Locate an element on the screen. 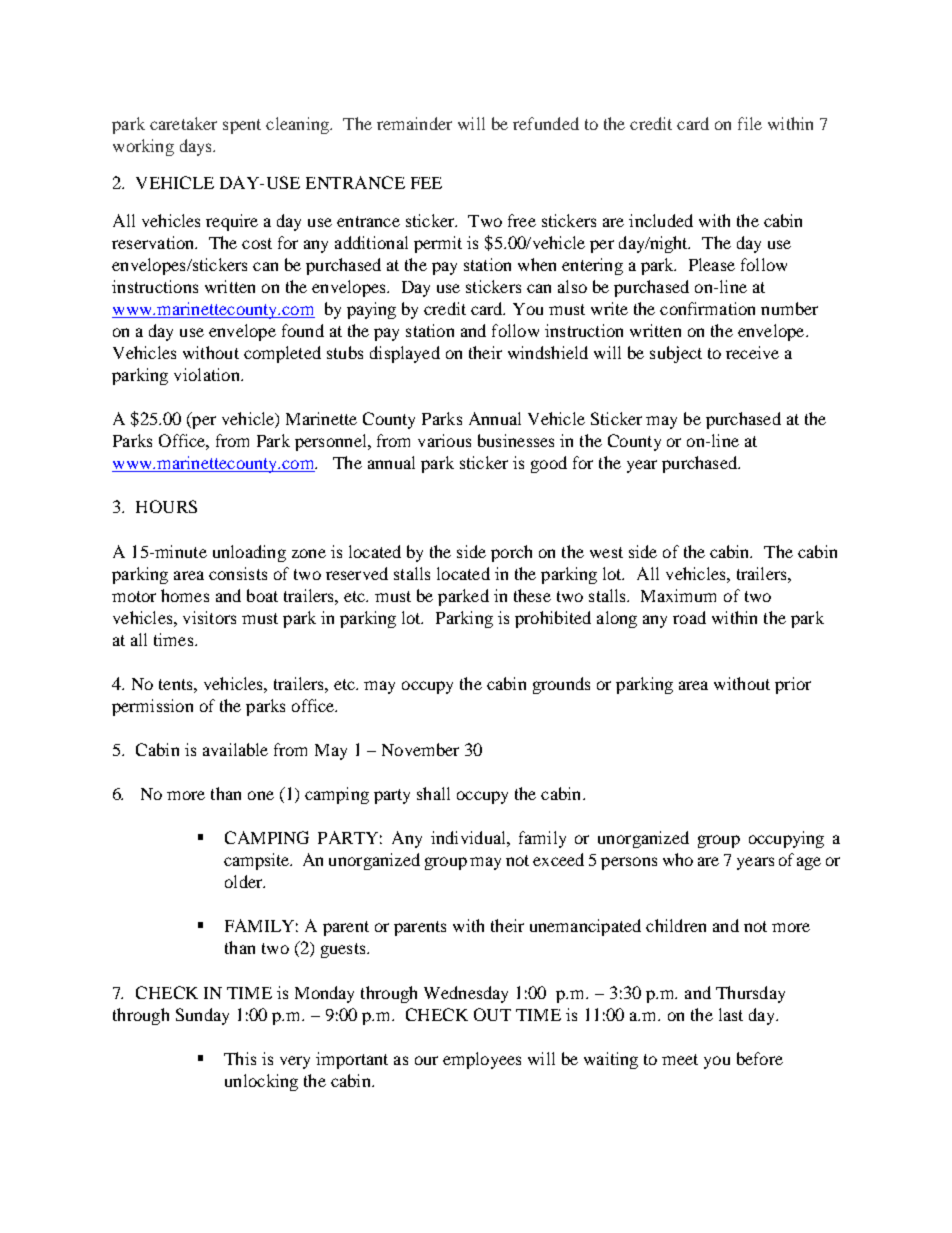  days is located at coordinates (197, 147).
